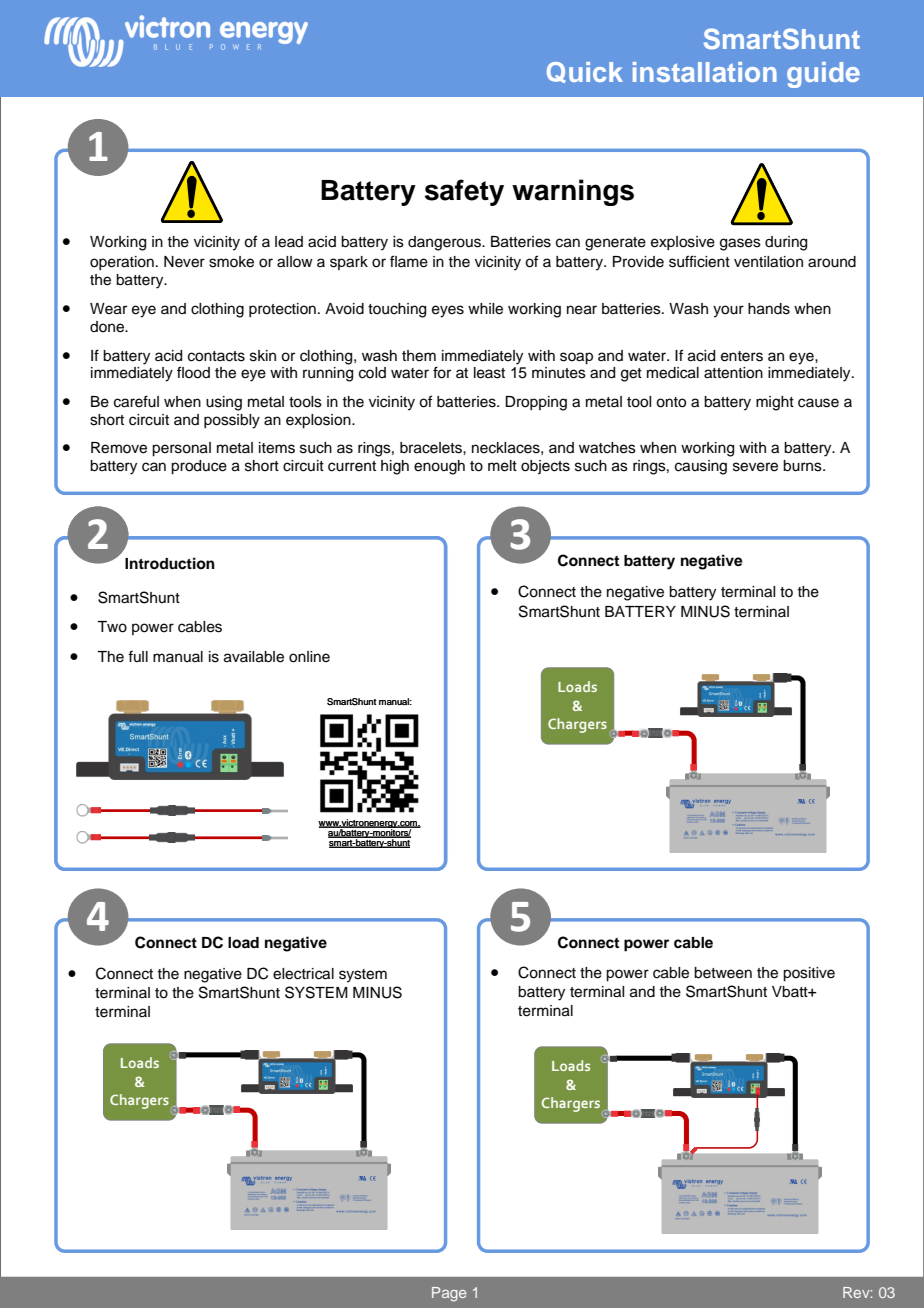  Describe the element at coordinates (803, 466) in the screenshot. I see `burns` at that location.
